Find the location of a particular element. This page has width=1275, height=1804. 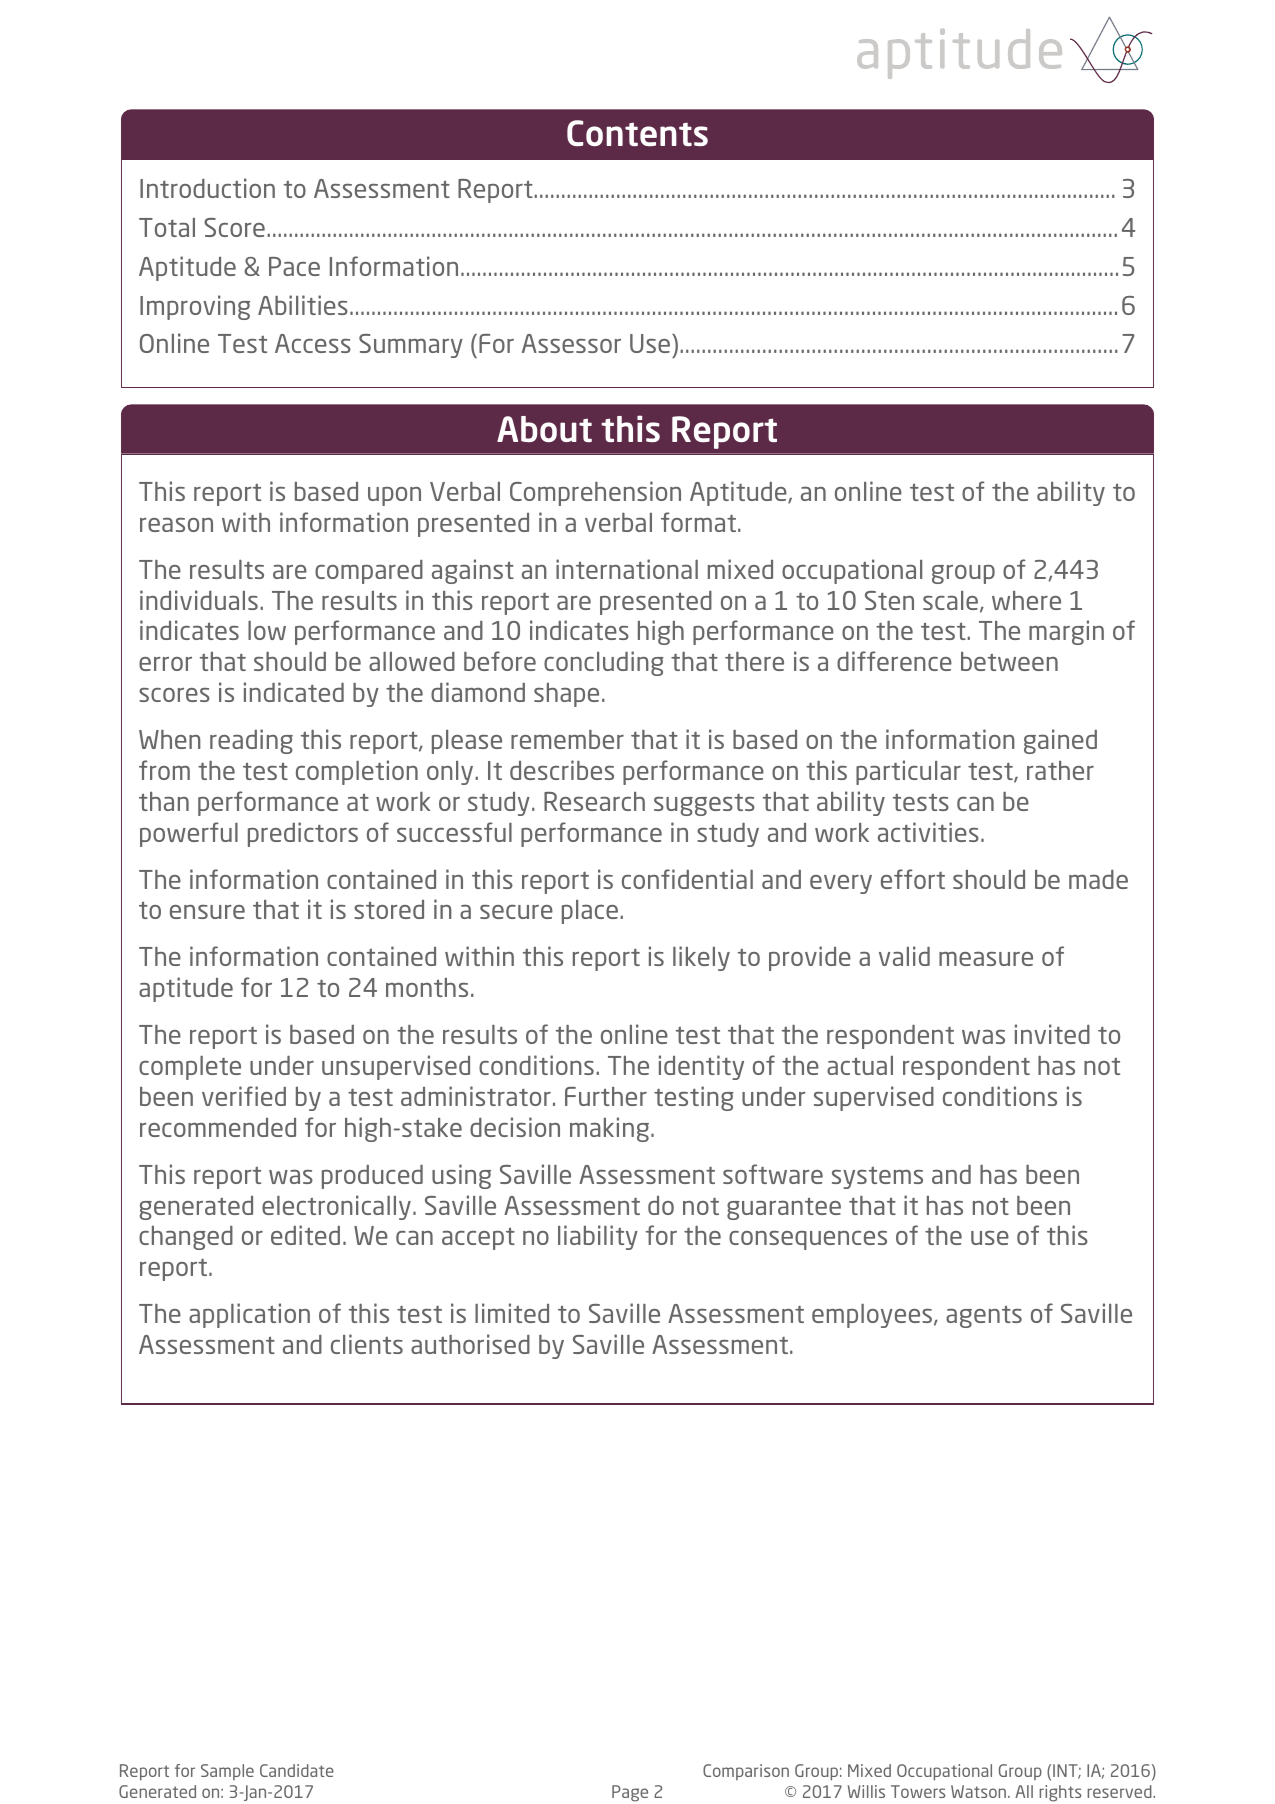

Assessor is located at coordinates (571, 343).
